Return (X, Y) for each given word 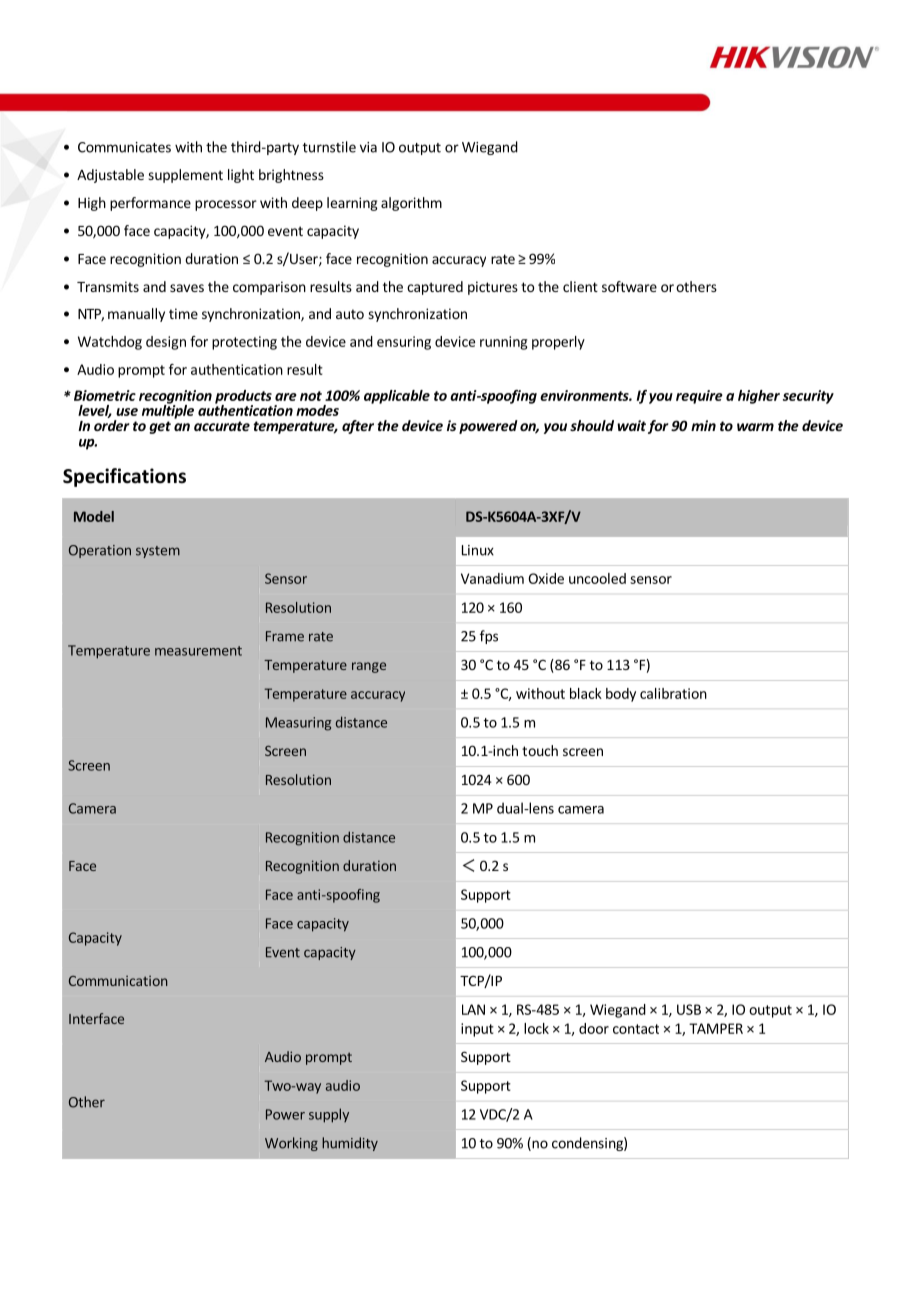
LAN (473, 1009)
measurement (198, 651)
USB (689, 1009)
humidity (350, 1144)
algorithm (411, 204)
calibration (673, 693)
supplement (185, 176)
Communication (118, 981)
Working (291, 1144)
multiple (168, 411)
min (703, 425)
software (629, 286)
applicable (397, 397)
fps (489, 637)
